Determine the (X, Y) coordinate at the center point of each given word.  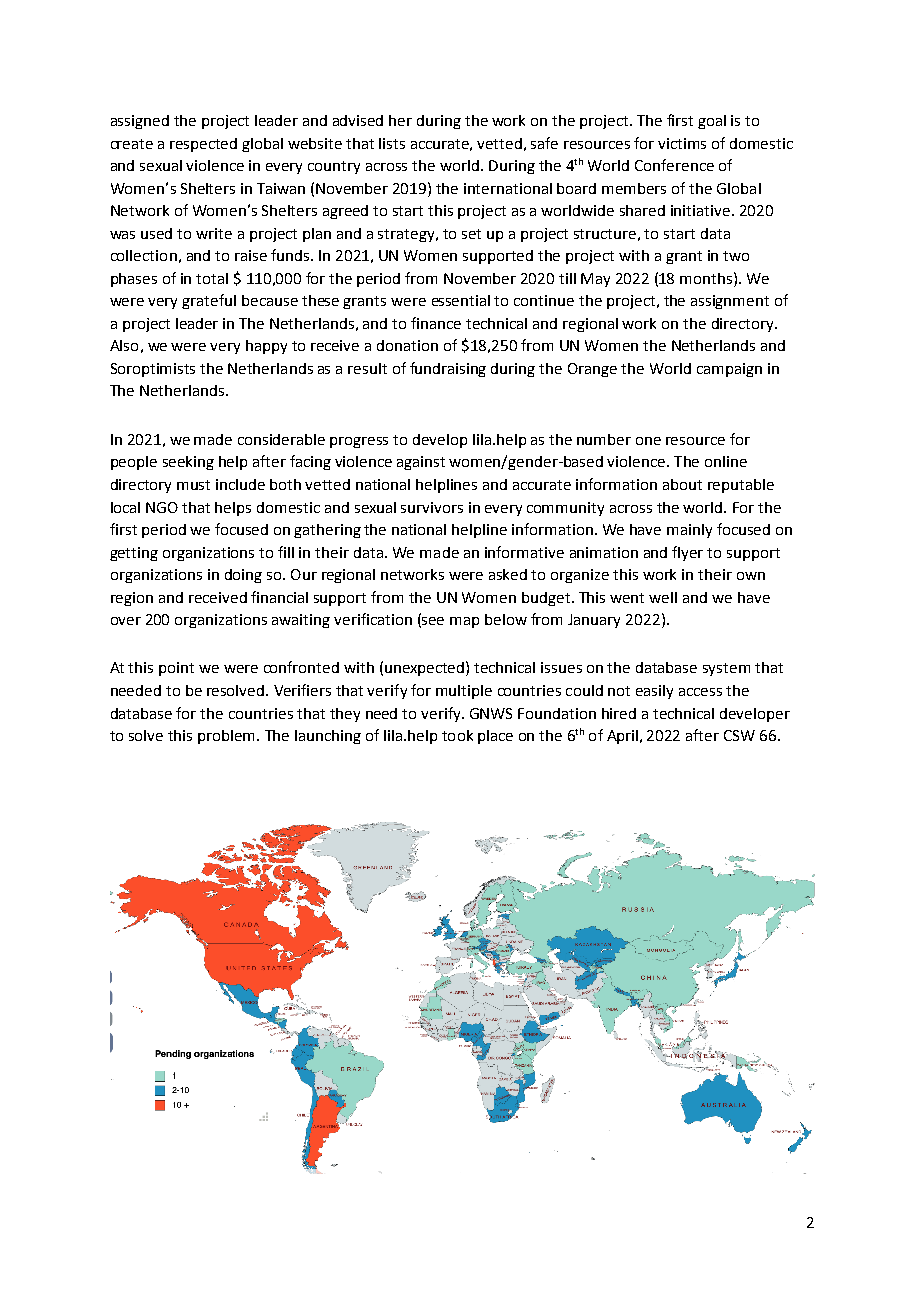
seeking (188, 463)
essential (461, 300)
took (457, 735)
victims (682, 143)
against (421, 463)
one (648, 441)
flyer (687, 553)
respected (203, 145)
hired (619, 713)
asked (508, 574)
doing (243, 576)
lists (392, 143)
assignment (730, 302)
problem (228, 737)
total (212, 278)
